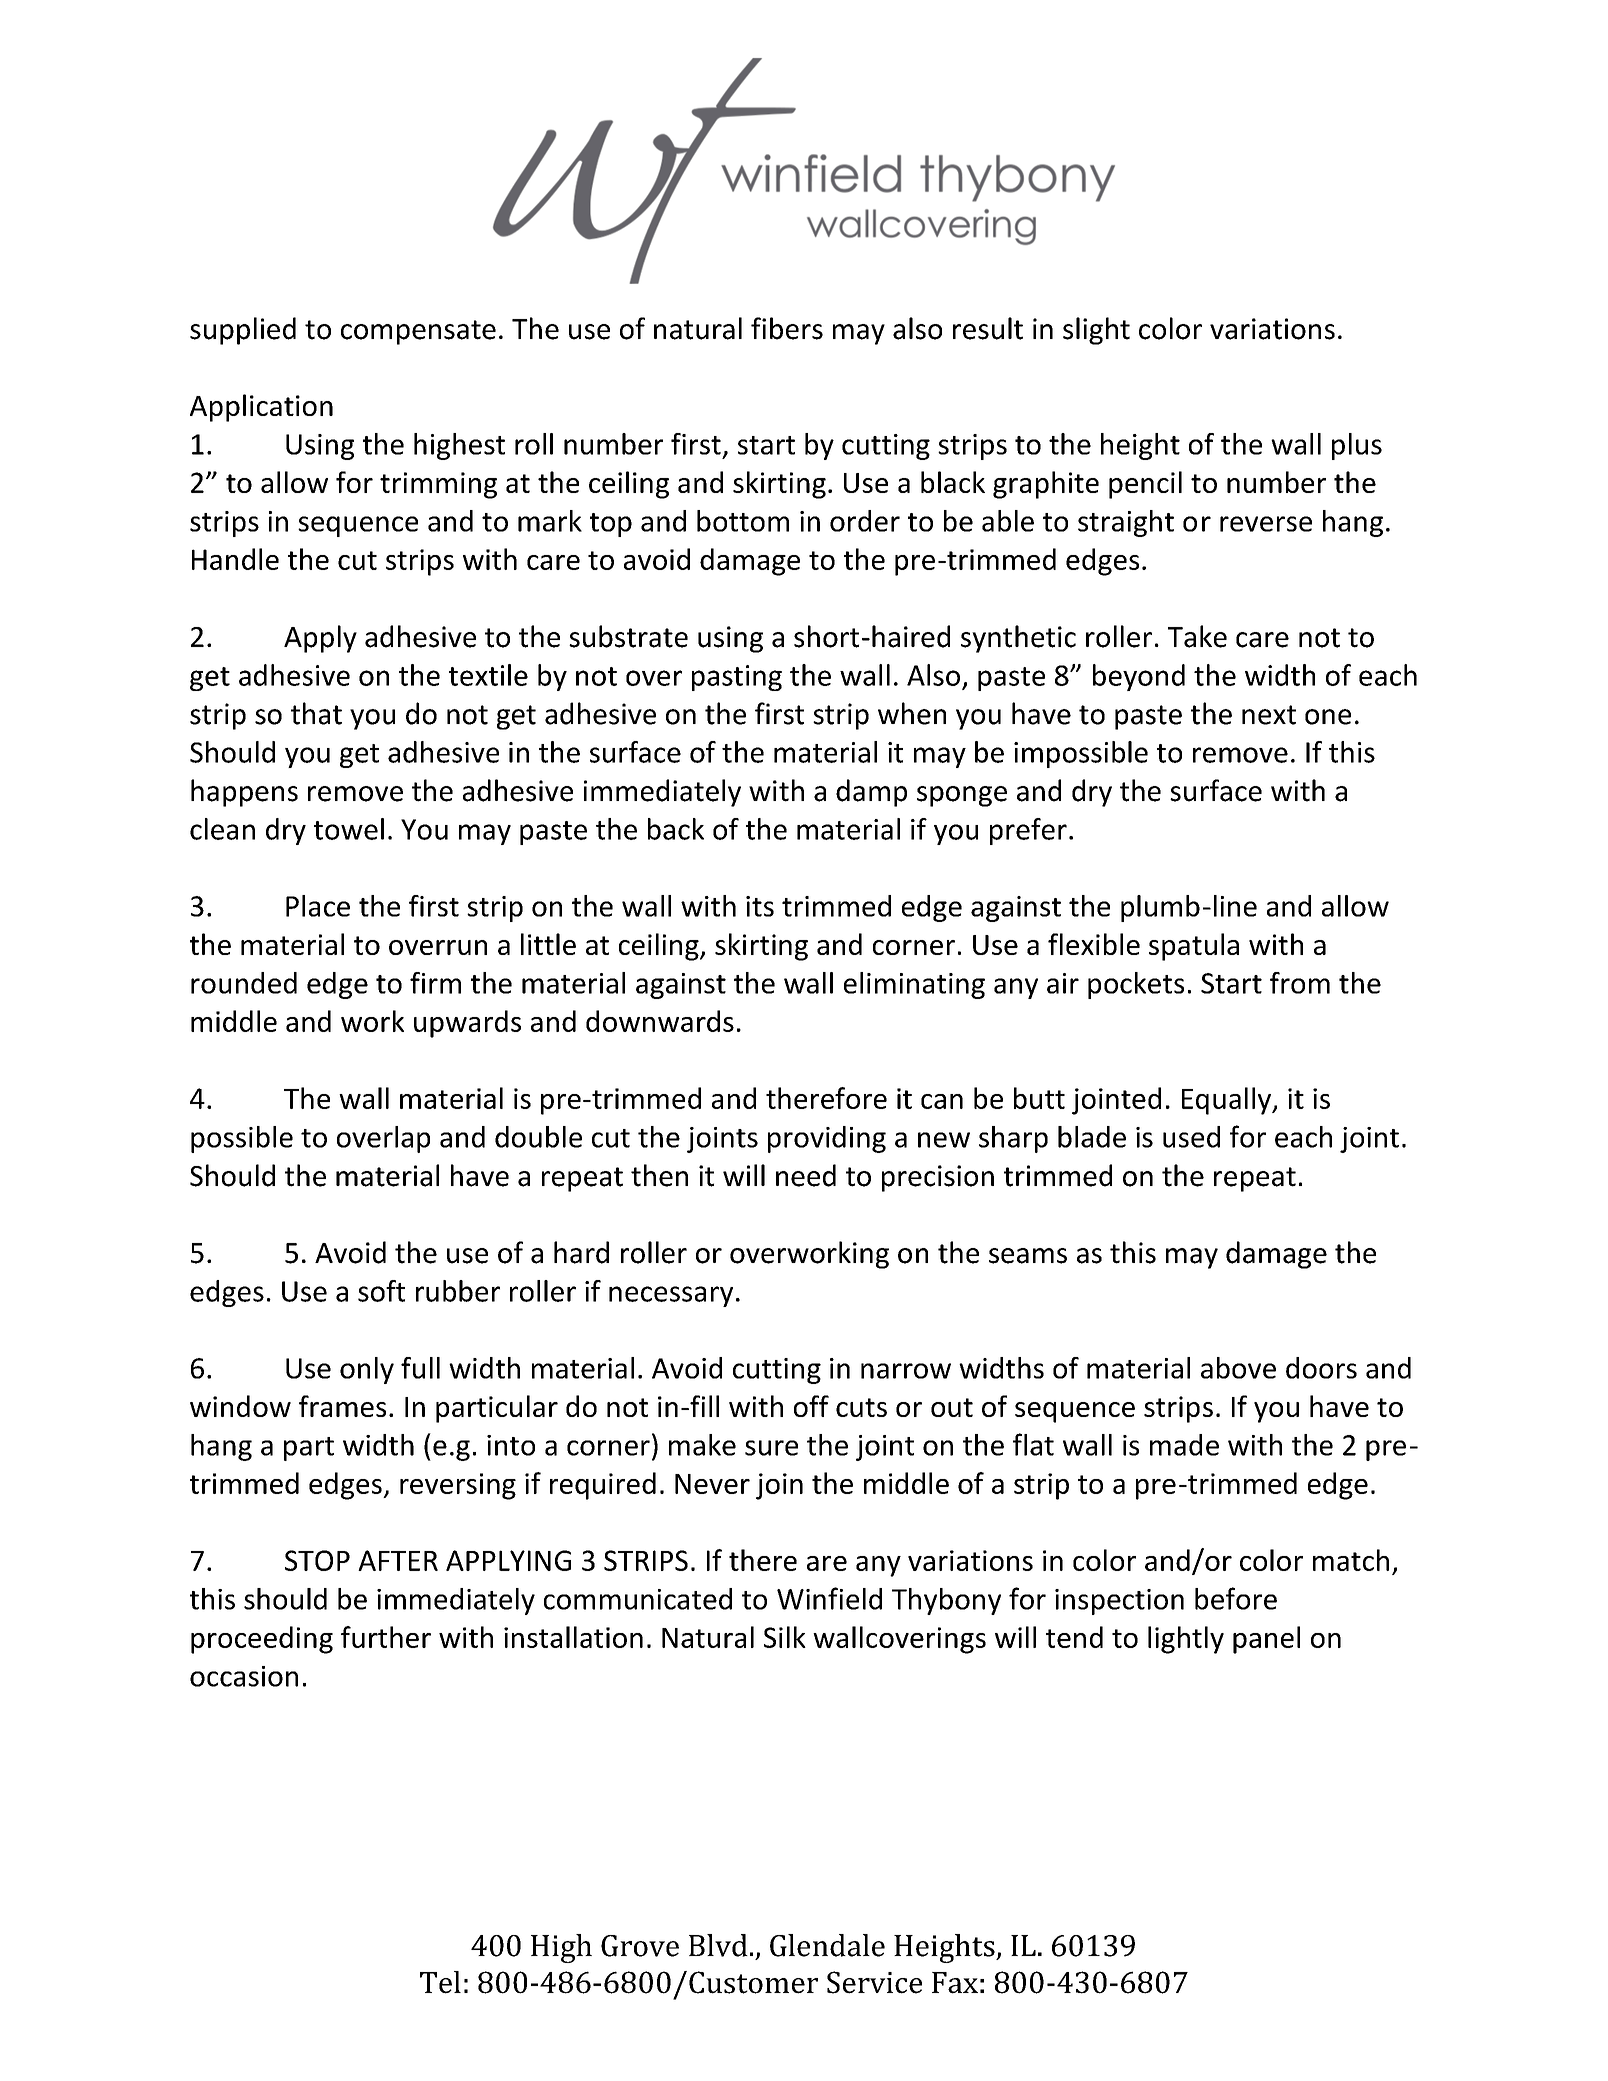 This screenshot has height=2081, width=1608. I want to click on Grove, so click(640, 1946).
